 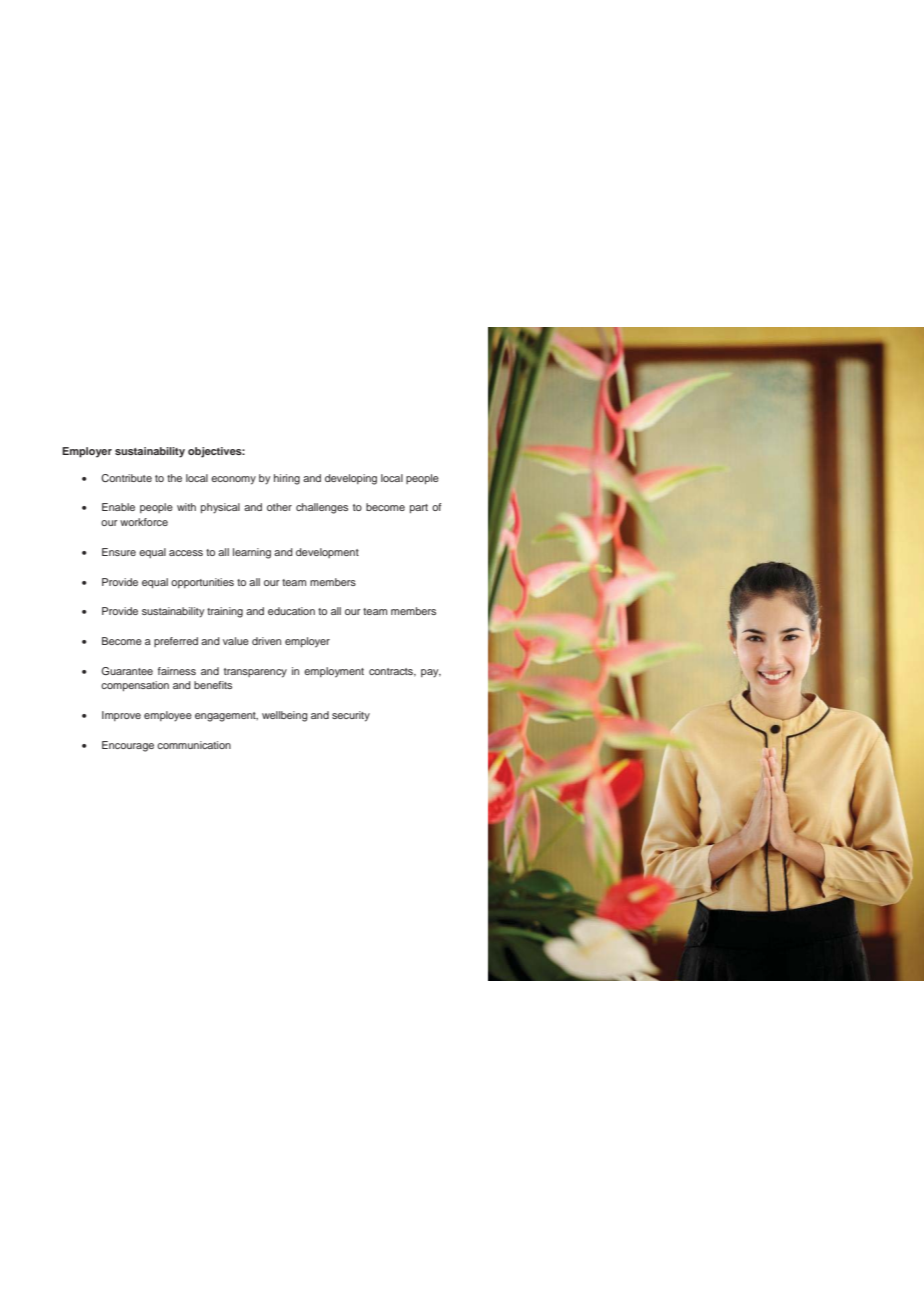 What do you see at coordinates (287, 479) in the screenshot?
I see `hiring` at bounding box center [287, 479].
